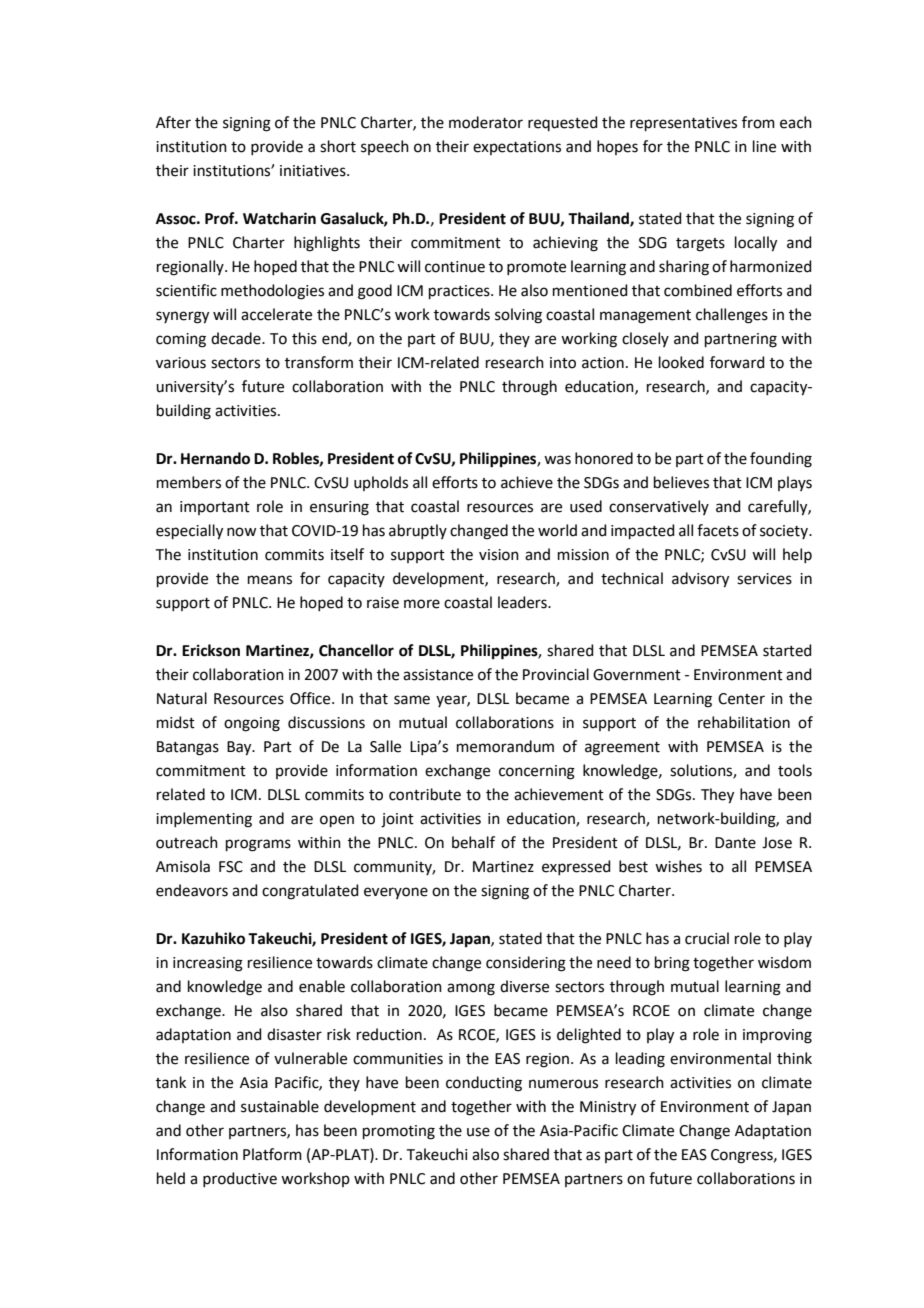 The width and height of the screenshot is (924, 1308). What do you see at coordinates (473, 842) in the screenshot?
I see `behalf` at bounding box center [473, 842].
